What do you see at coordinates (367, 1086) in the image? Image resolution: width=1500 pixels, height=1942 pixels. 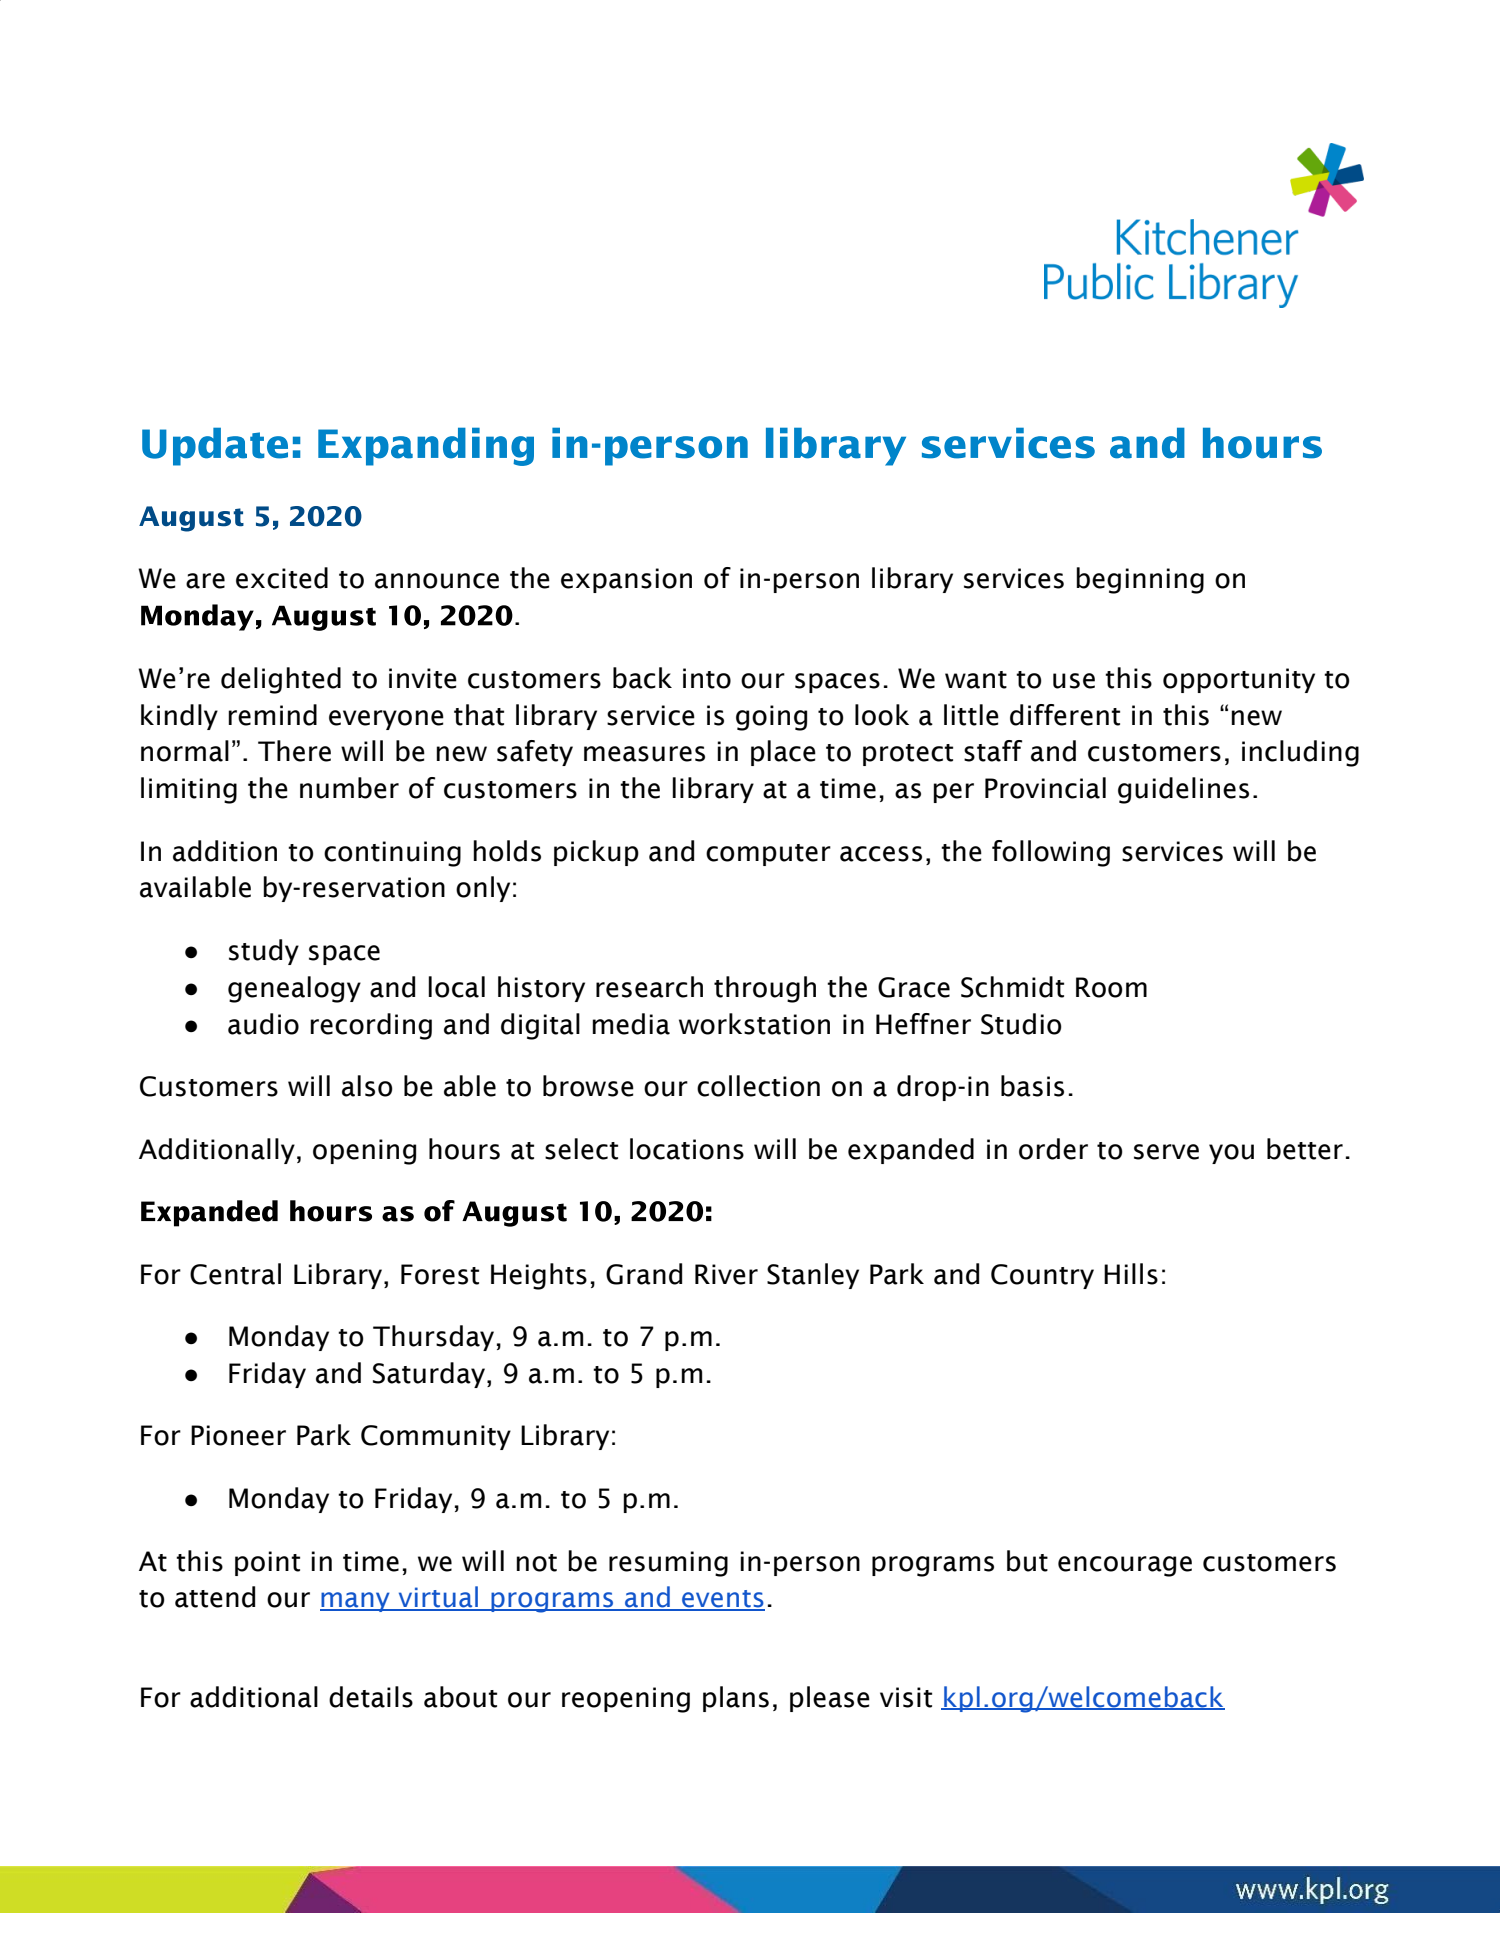 I see `also` at bounding box center [367, 1086].
